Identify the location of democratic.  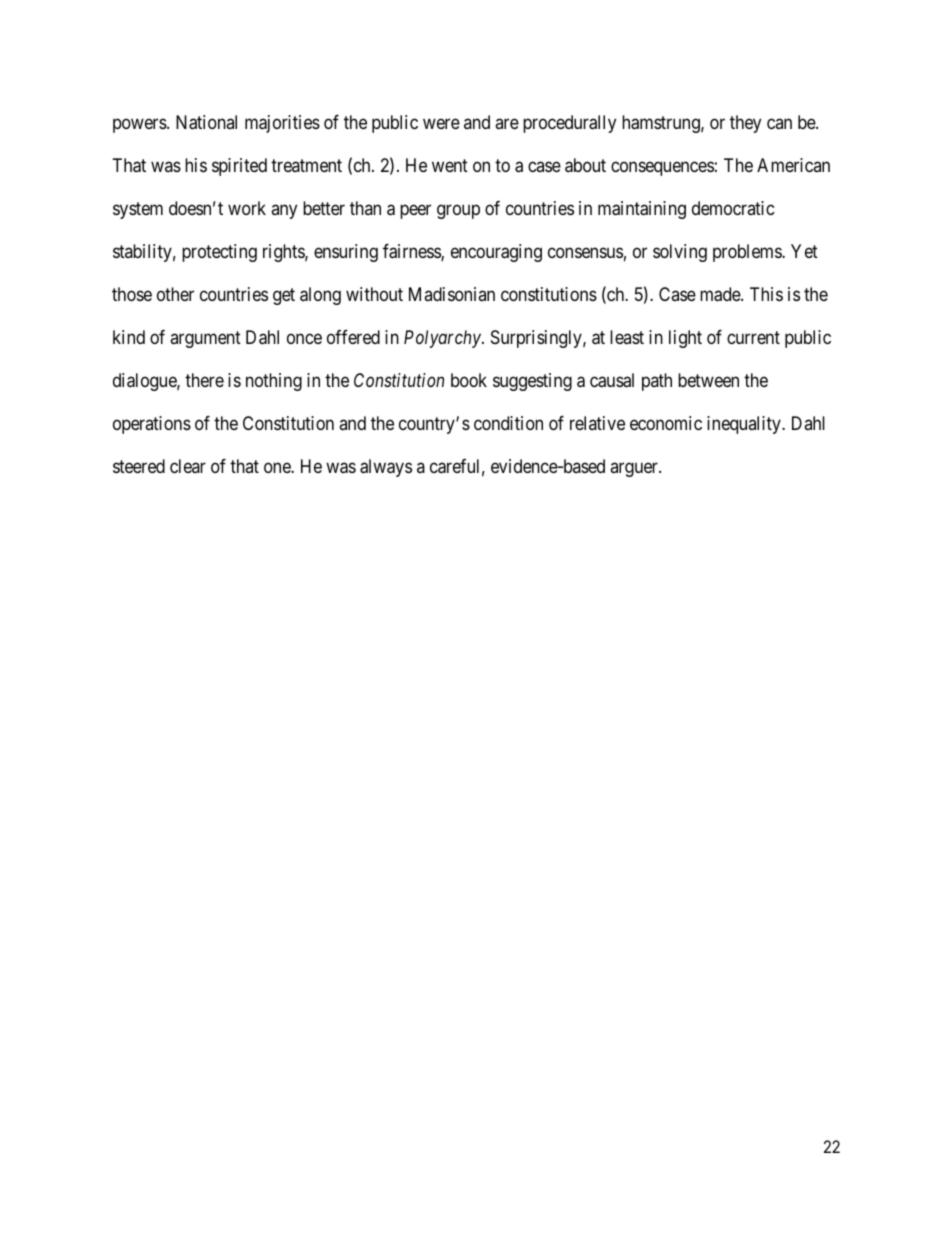
(733, 208).
